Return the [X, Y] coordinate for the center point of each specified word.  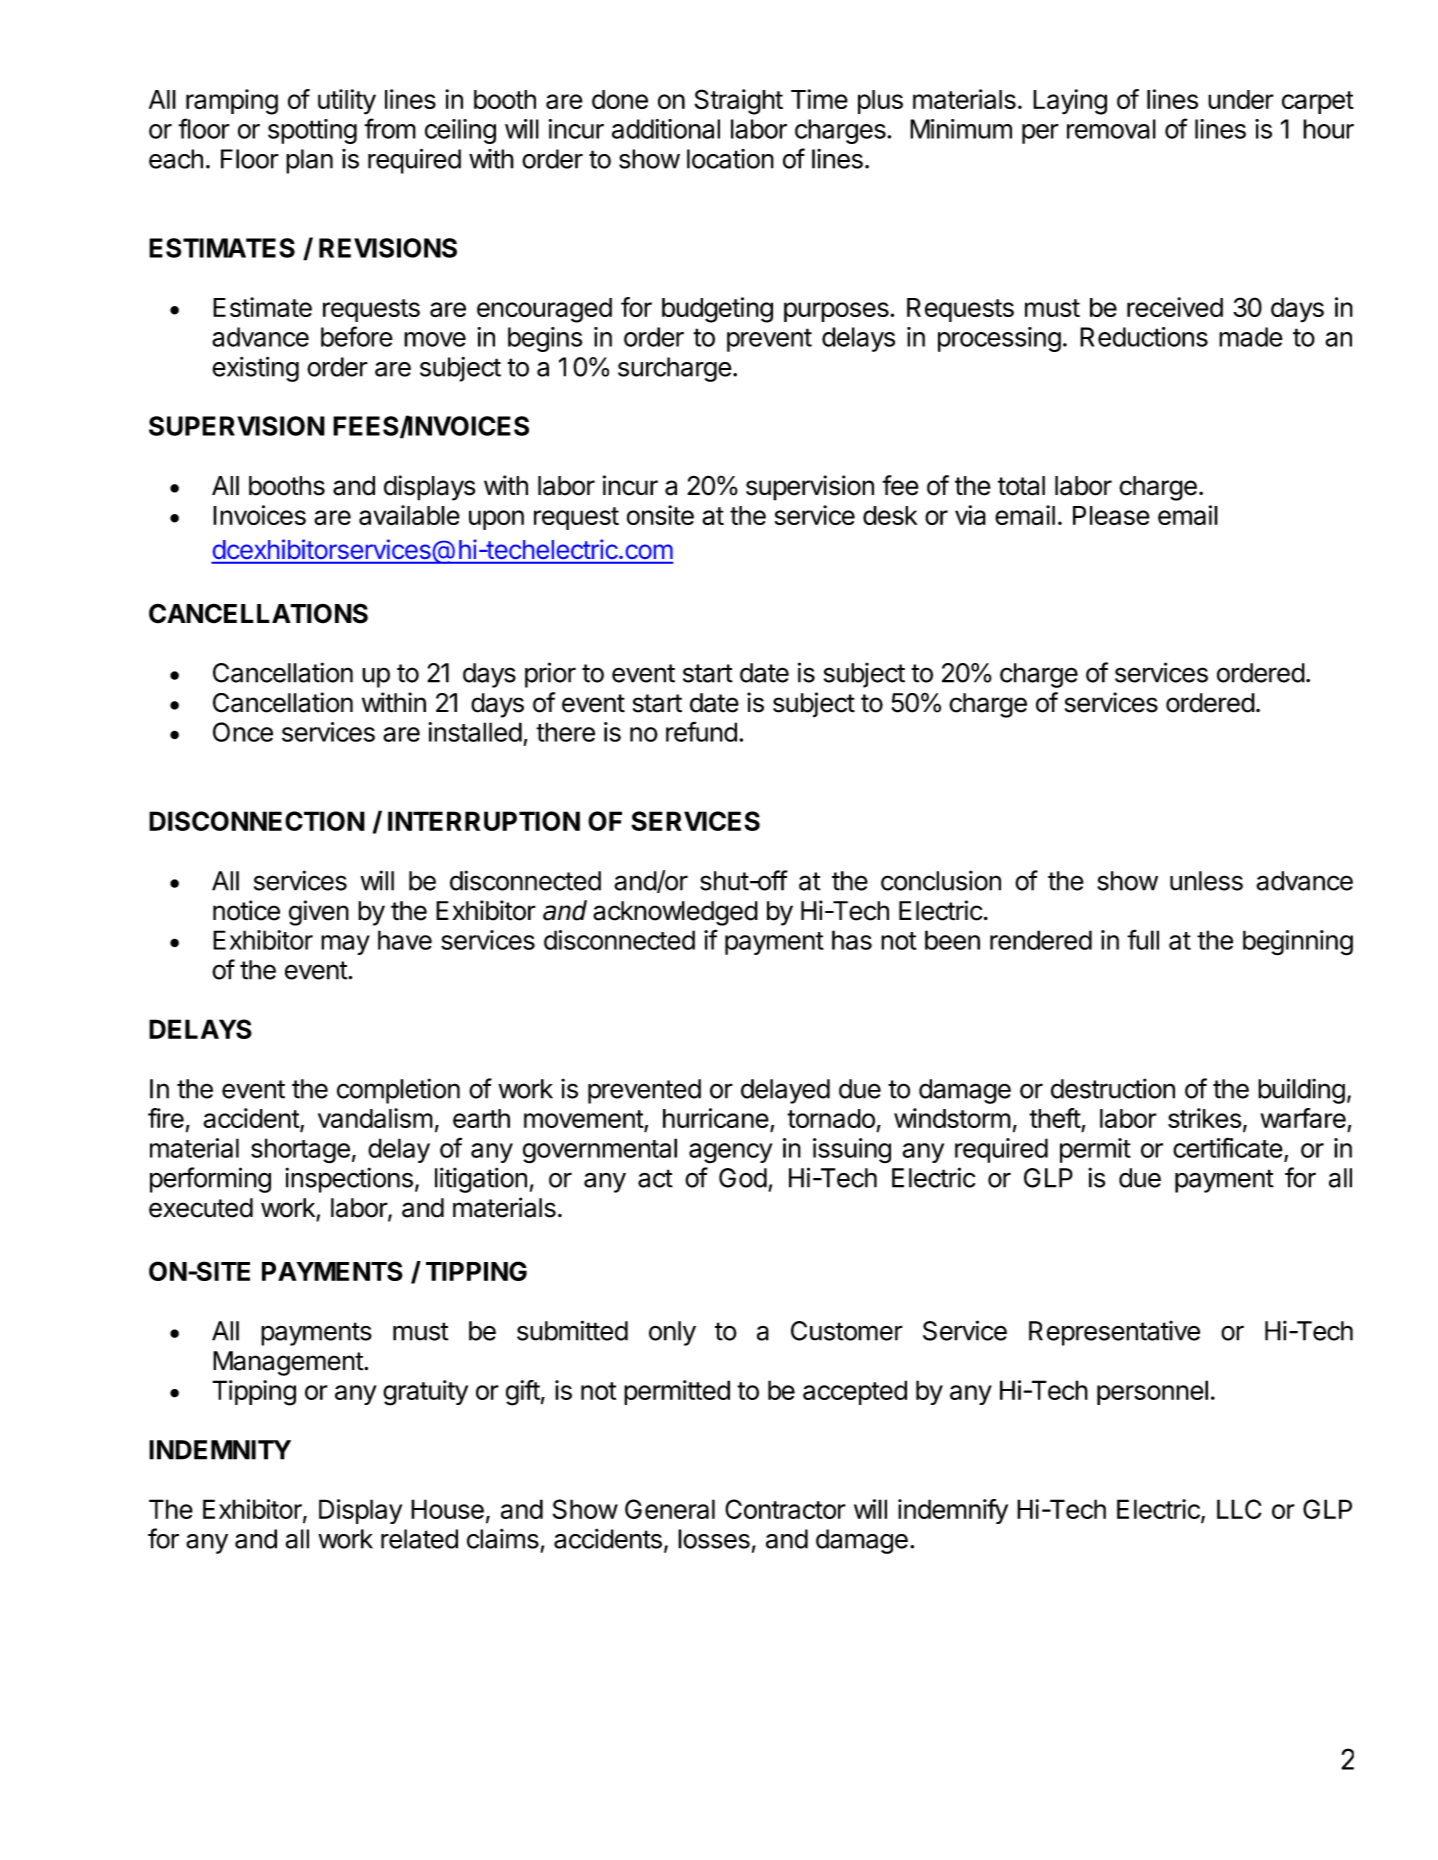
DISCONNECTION [257, 821]
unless [1206, 881]
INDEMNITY [220, 1450]
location [730, 159]
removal [1111, 129]
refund [701, 731]
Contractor [785, 1509]
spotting [312, 131]
